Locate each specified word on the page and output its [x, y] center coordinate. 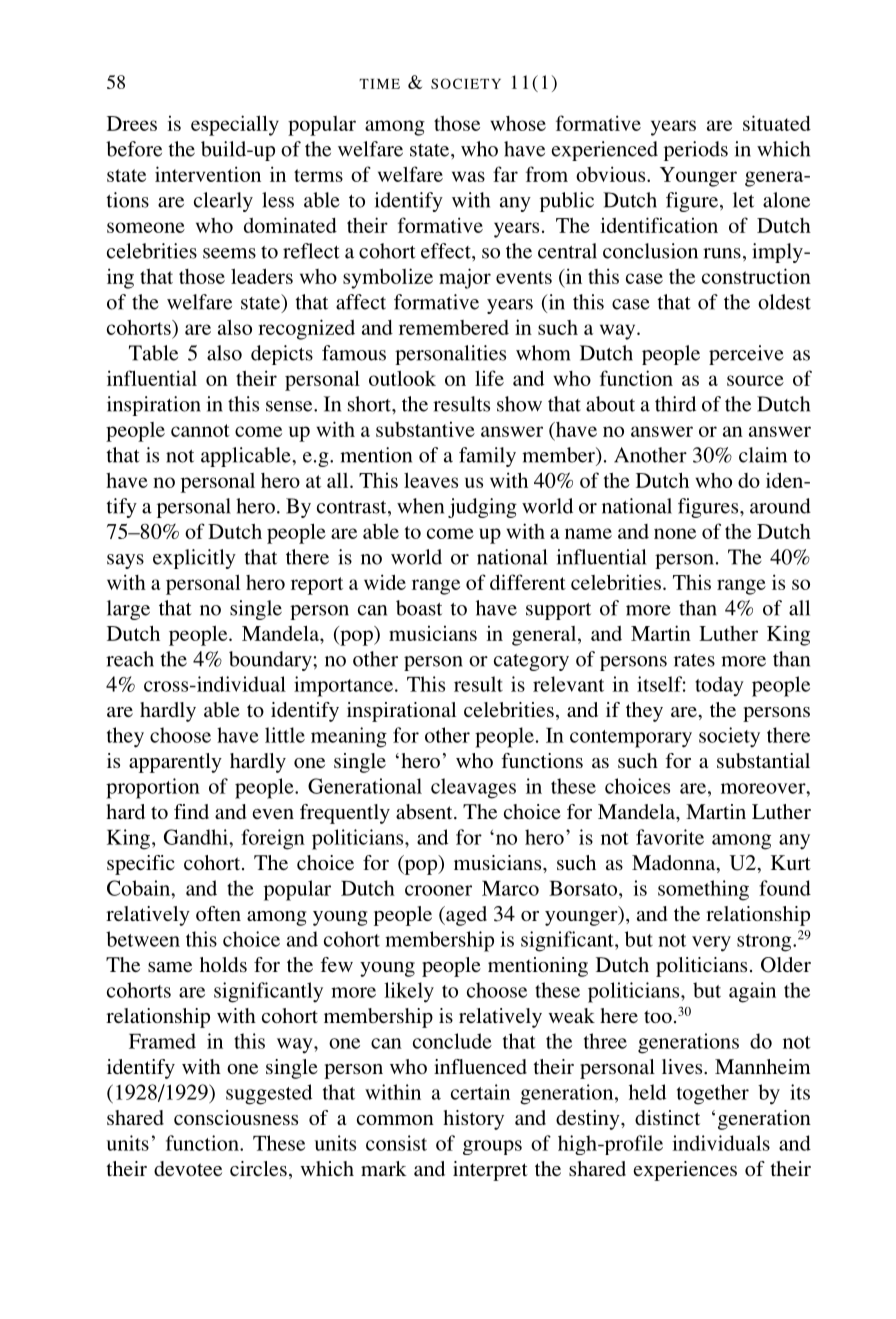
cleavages [473, 788]
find [191, 811]
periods [696, 151]
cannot [200, 430]
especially [235, 125]
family [487, 457]
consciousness [236, 1117]
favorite [670, 837]
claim [763, 455]
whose [518, 123]
